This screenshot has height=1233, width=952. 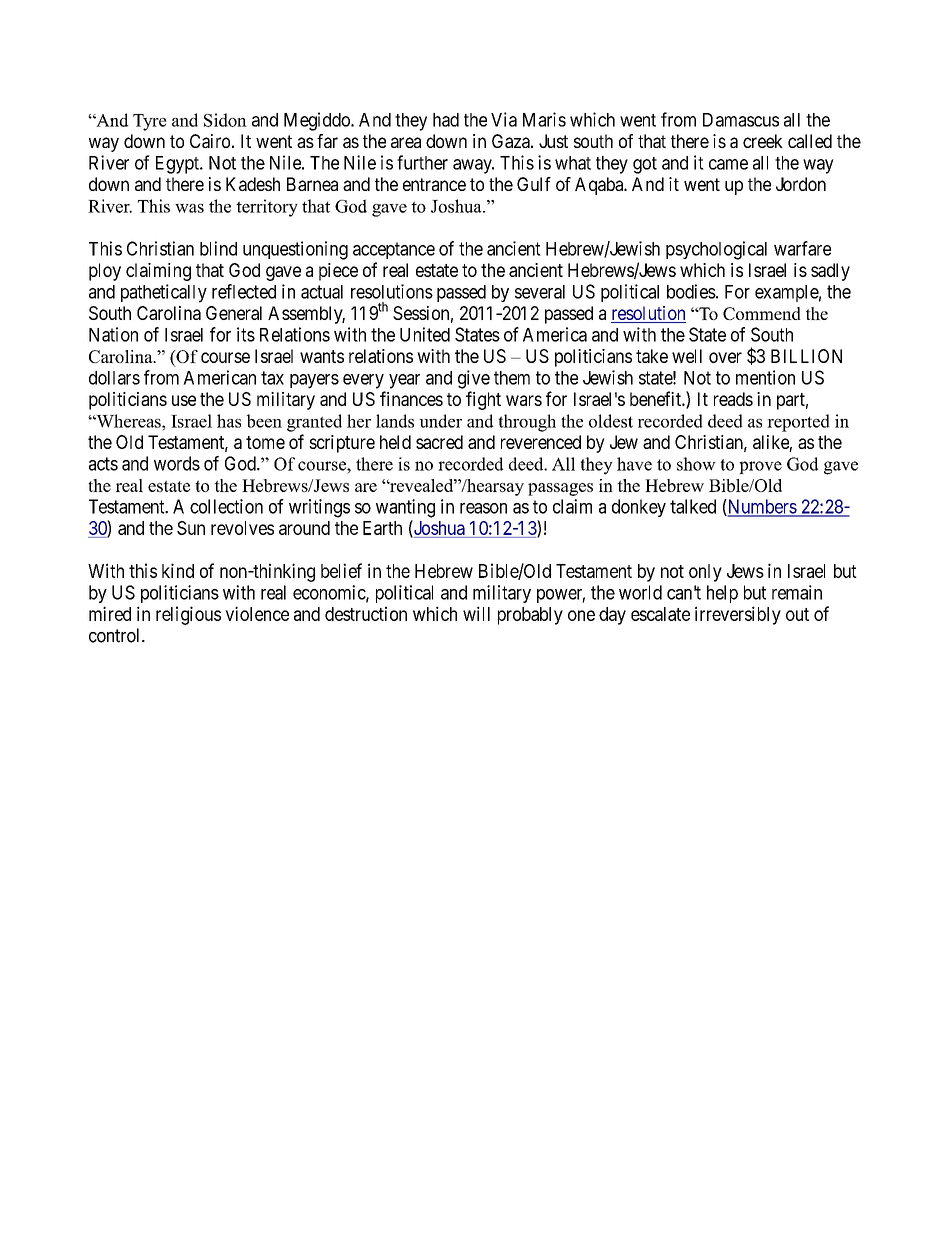 What do you see at coordinates (226, 506) in the screenshot?
I see `collection` at bounding box center [226, 506].
